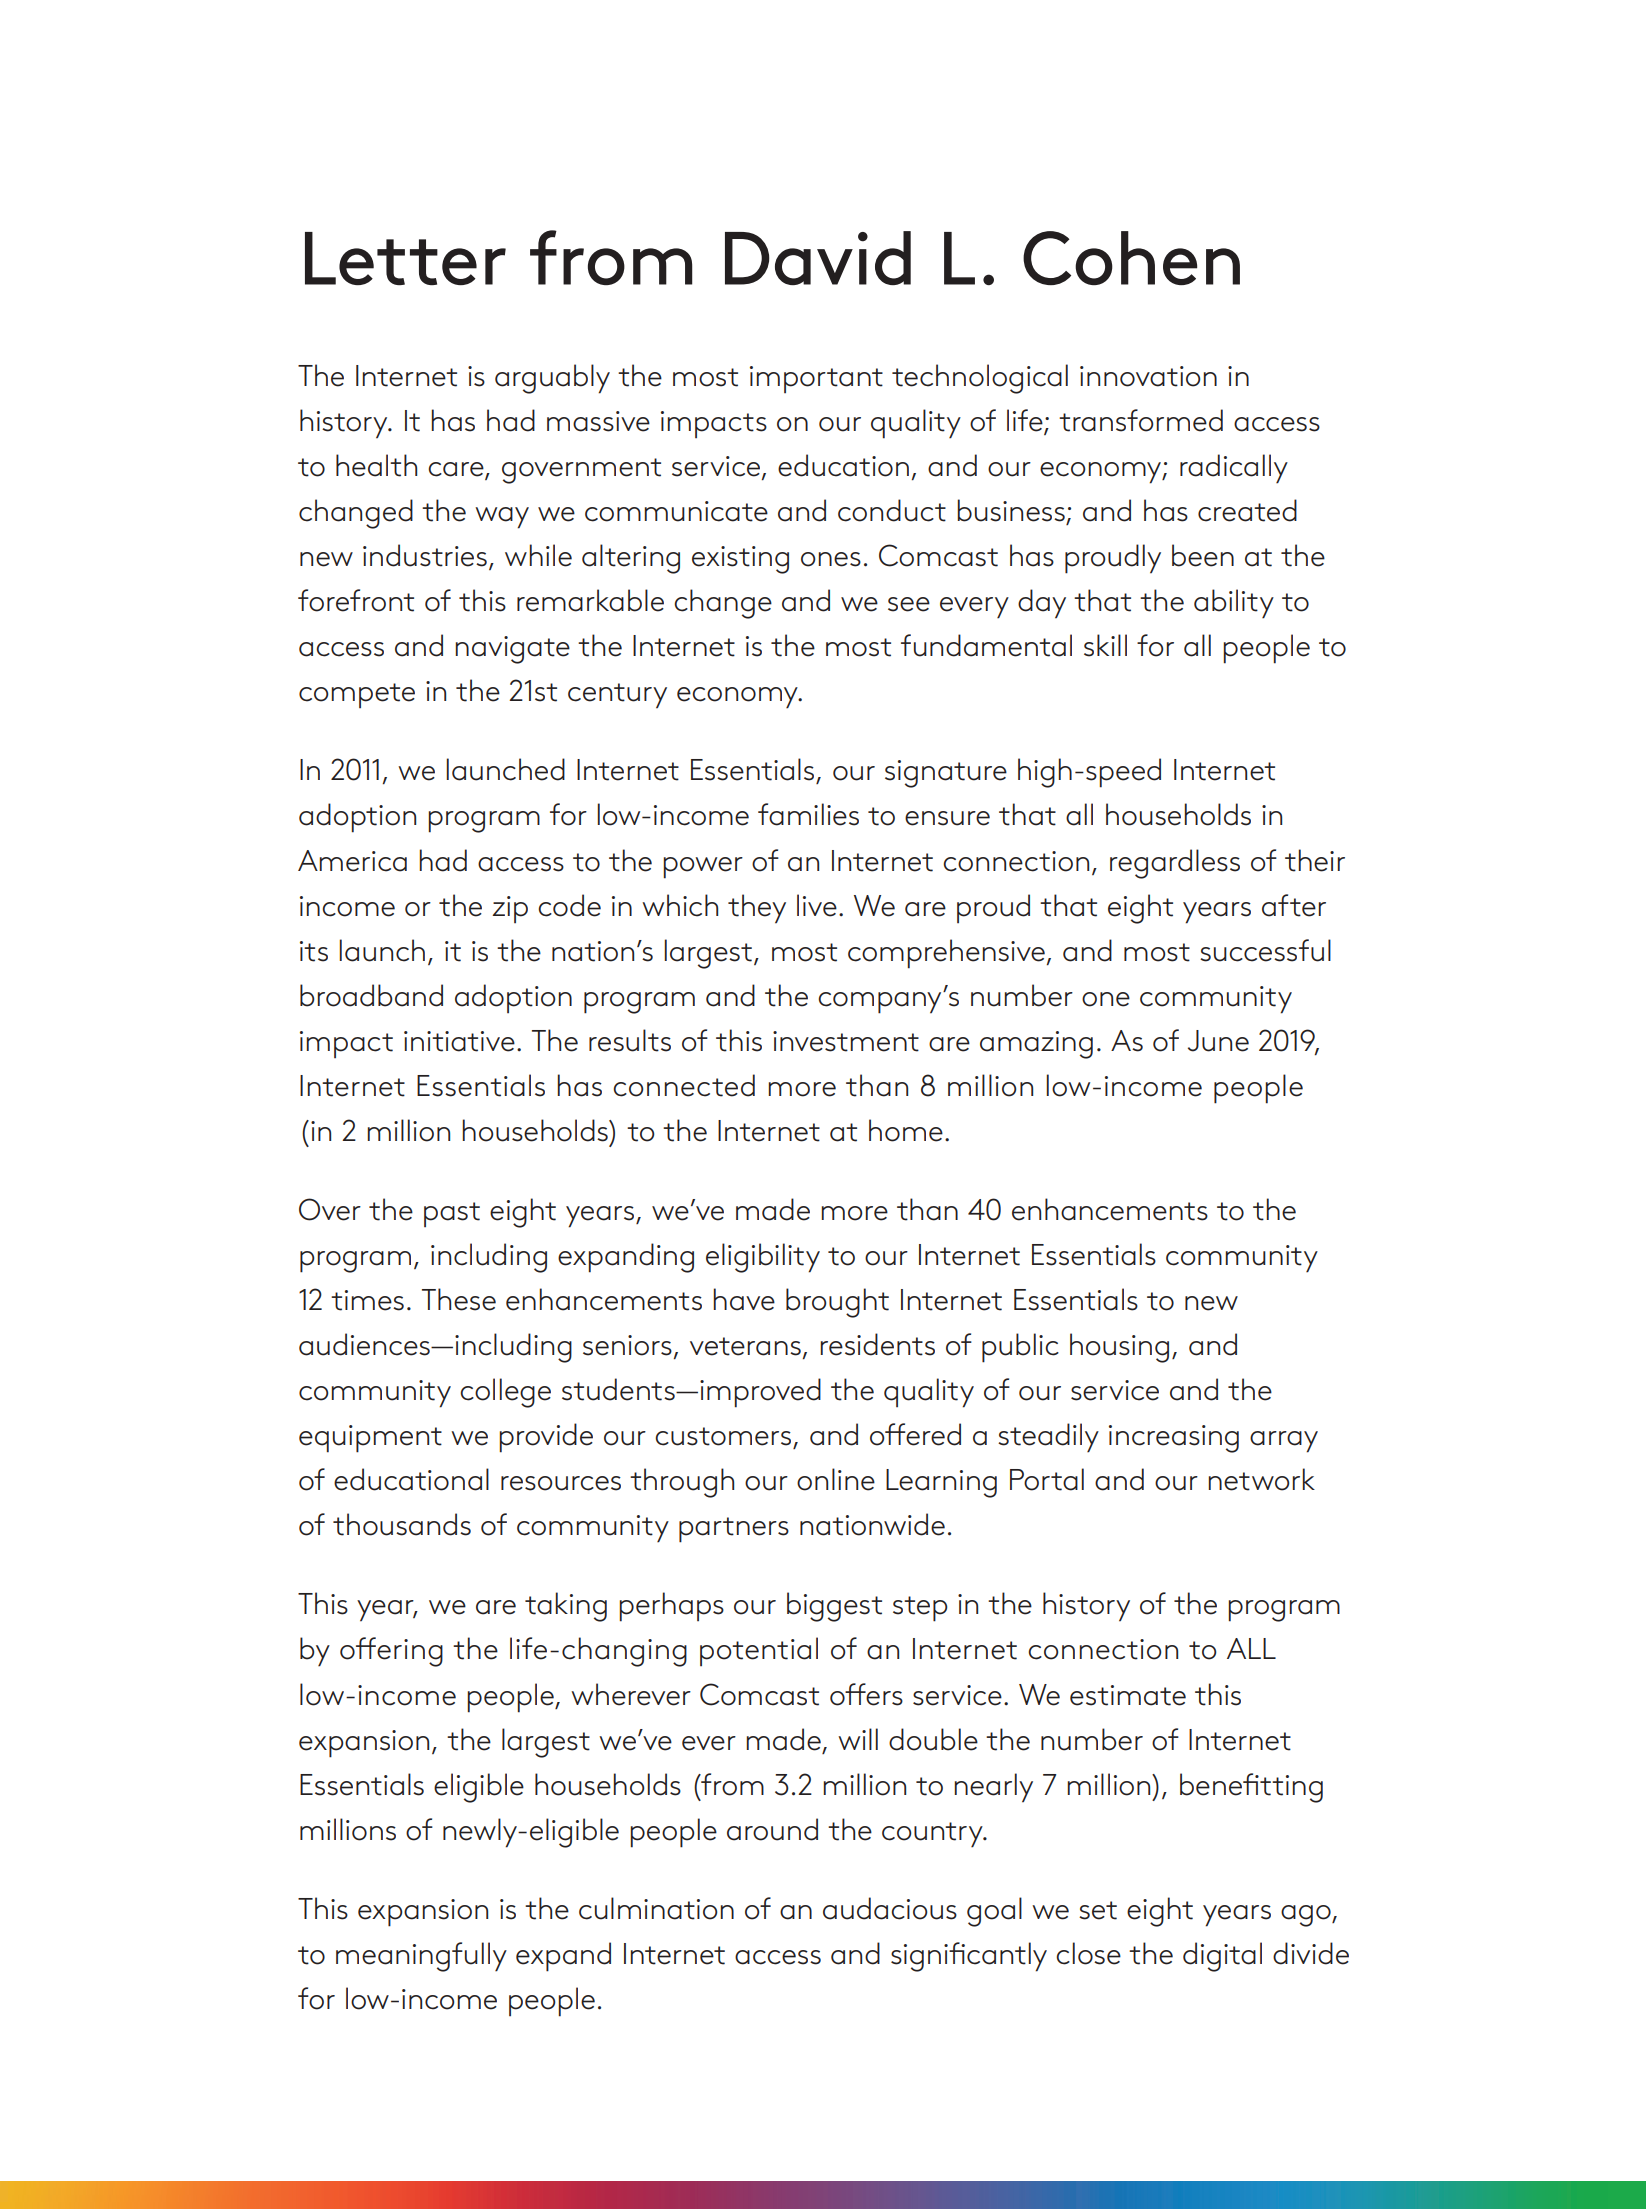 The width and height of the screenshot is (1646, 2209). What do you see at coordinates (1131, 258) in the screenshot?
I see `Cohen` at bounding box center [1131, 258].
